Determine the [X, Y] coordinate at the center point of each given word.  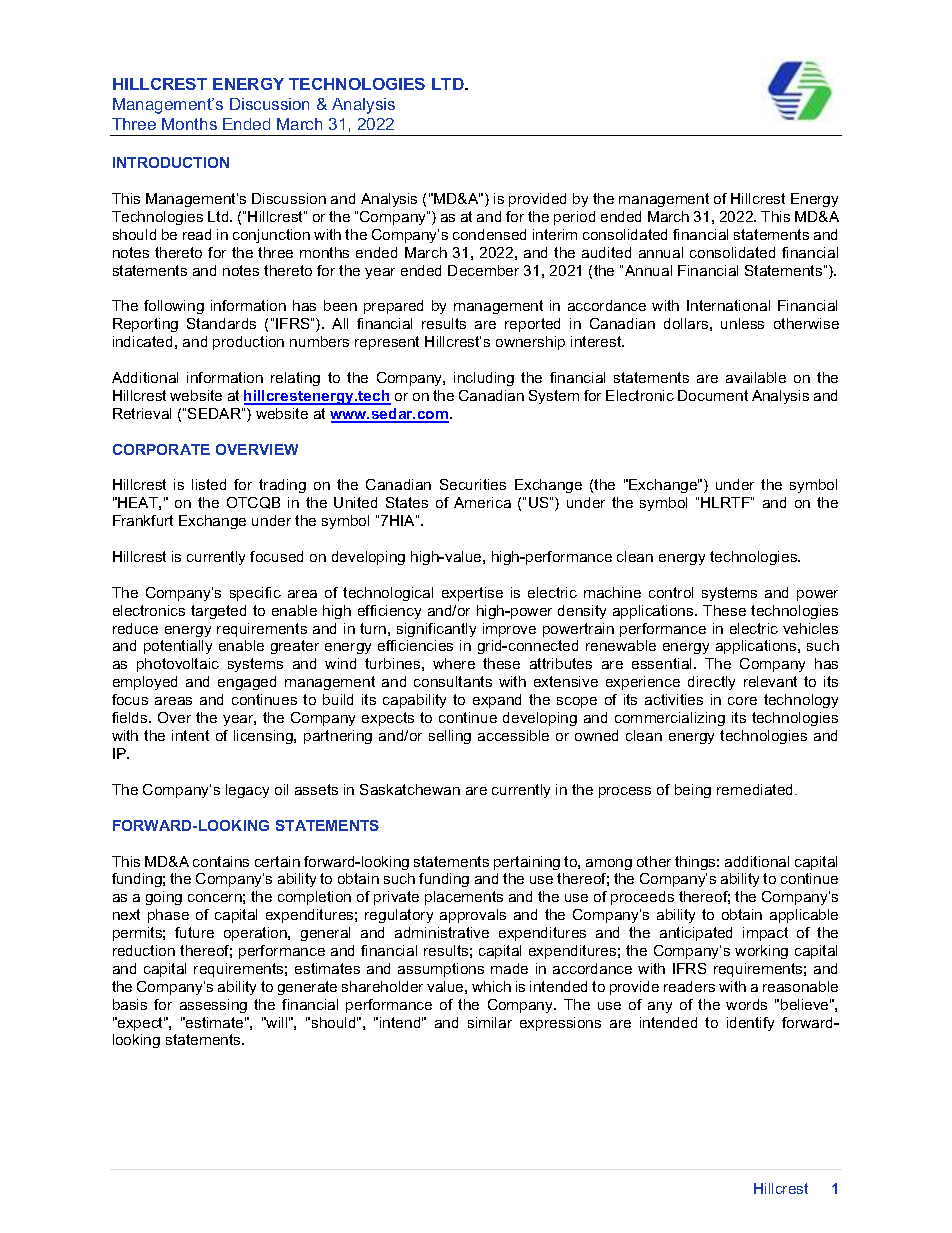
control [671, 592]
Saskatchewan [410, 789]
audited [606, 252]
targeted [218, 612]
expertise [472, 594]
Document [713, 395]
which [491, 986]
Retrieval [142, 413]
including [484, 379]
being [693, 791]
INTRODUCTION [171, 162]
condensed [489, 234]
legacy [247, 791]
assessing [213, 1006]
